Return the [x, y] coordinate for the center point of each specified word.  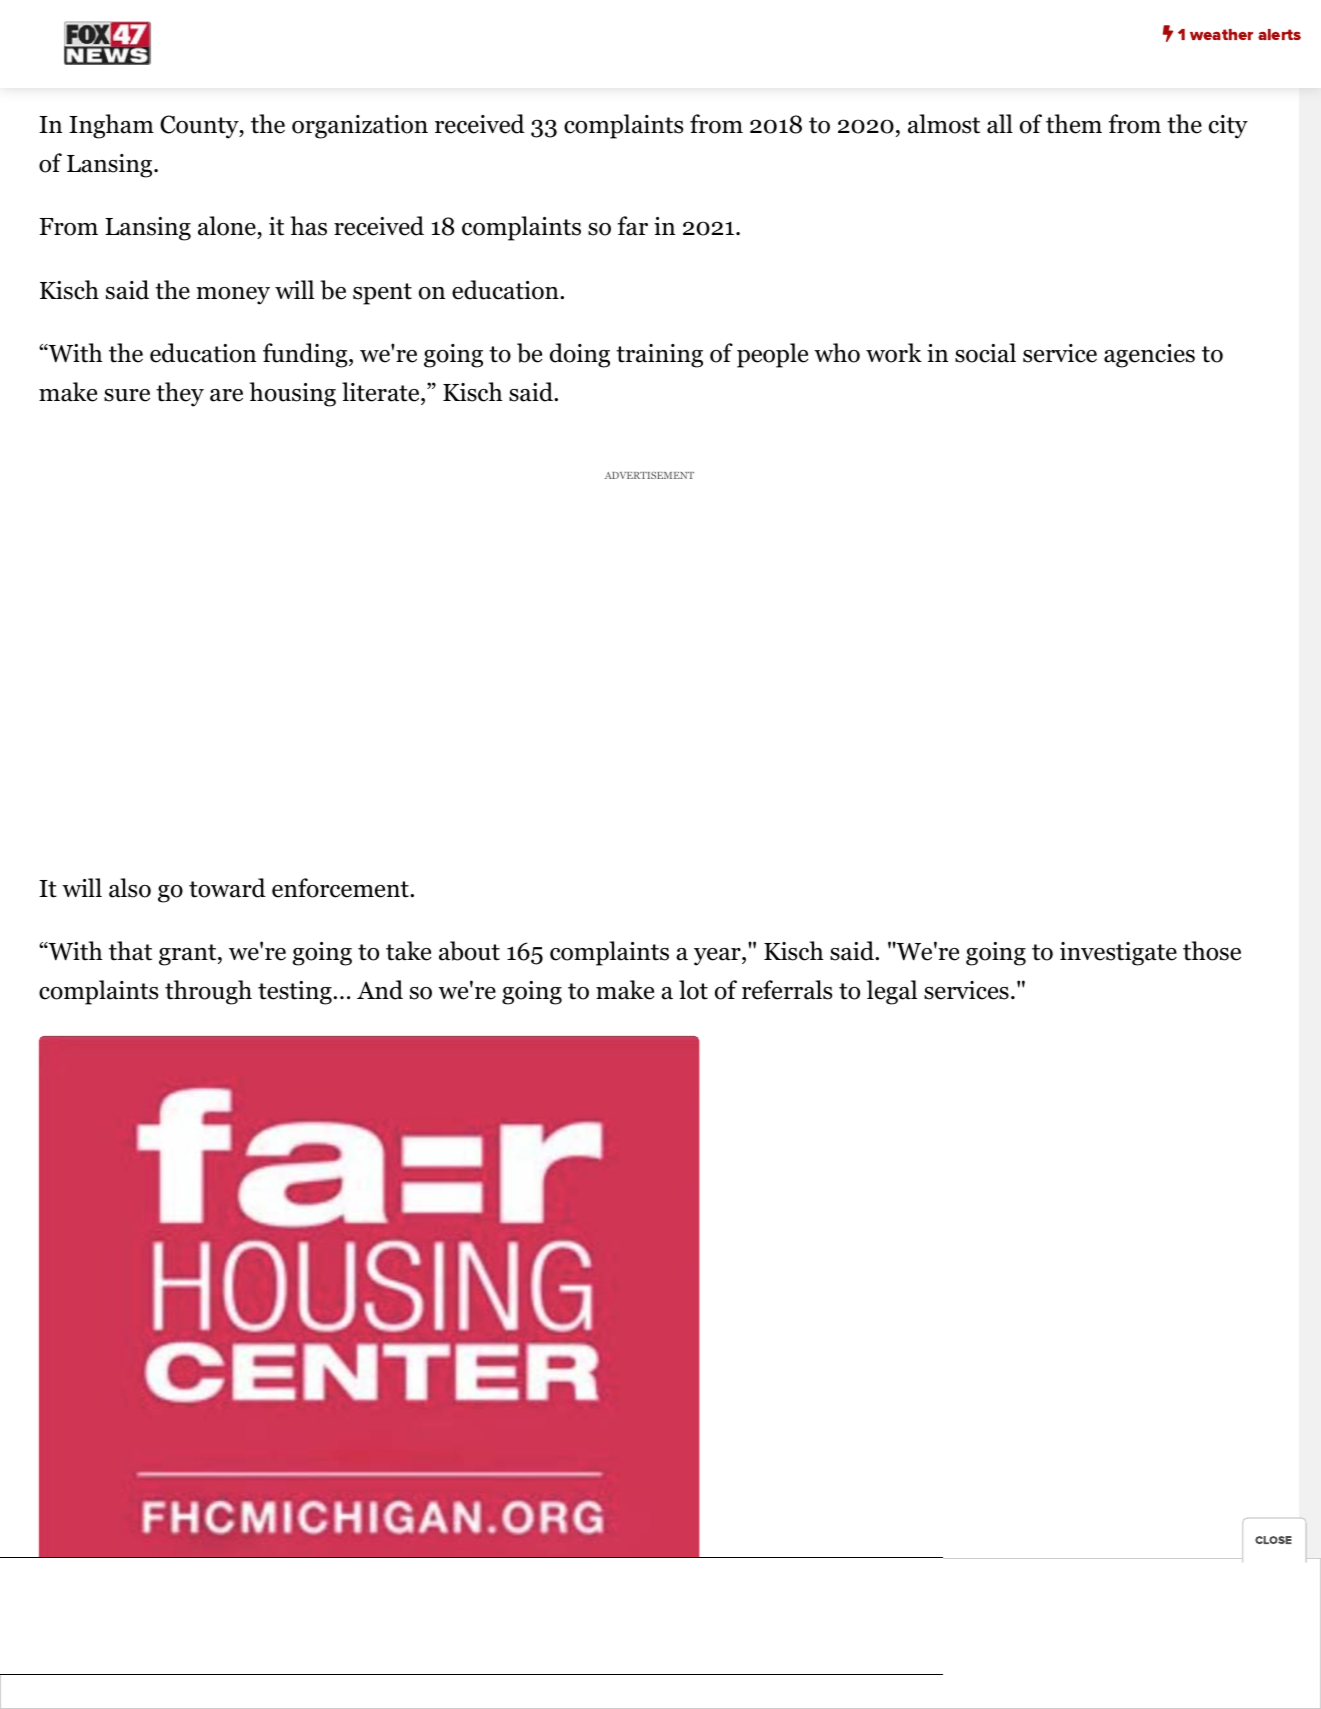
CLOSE [1273, 1540]
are [226, 395]
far [633, 226]
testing [295, 993]
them [1074, 124]
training [659, 356]
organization [360, 127]
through [208, 992]
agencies [1149, 356]
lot [693, 990]
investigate [1118, 954]
